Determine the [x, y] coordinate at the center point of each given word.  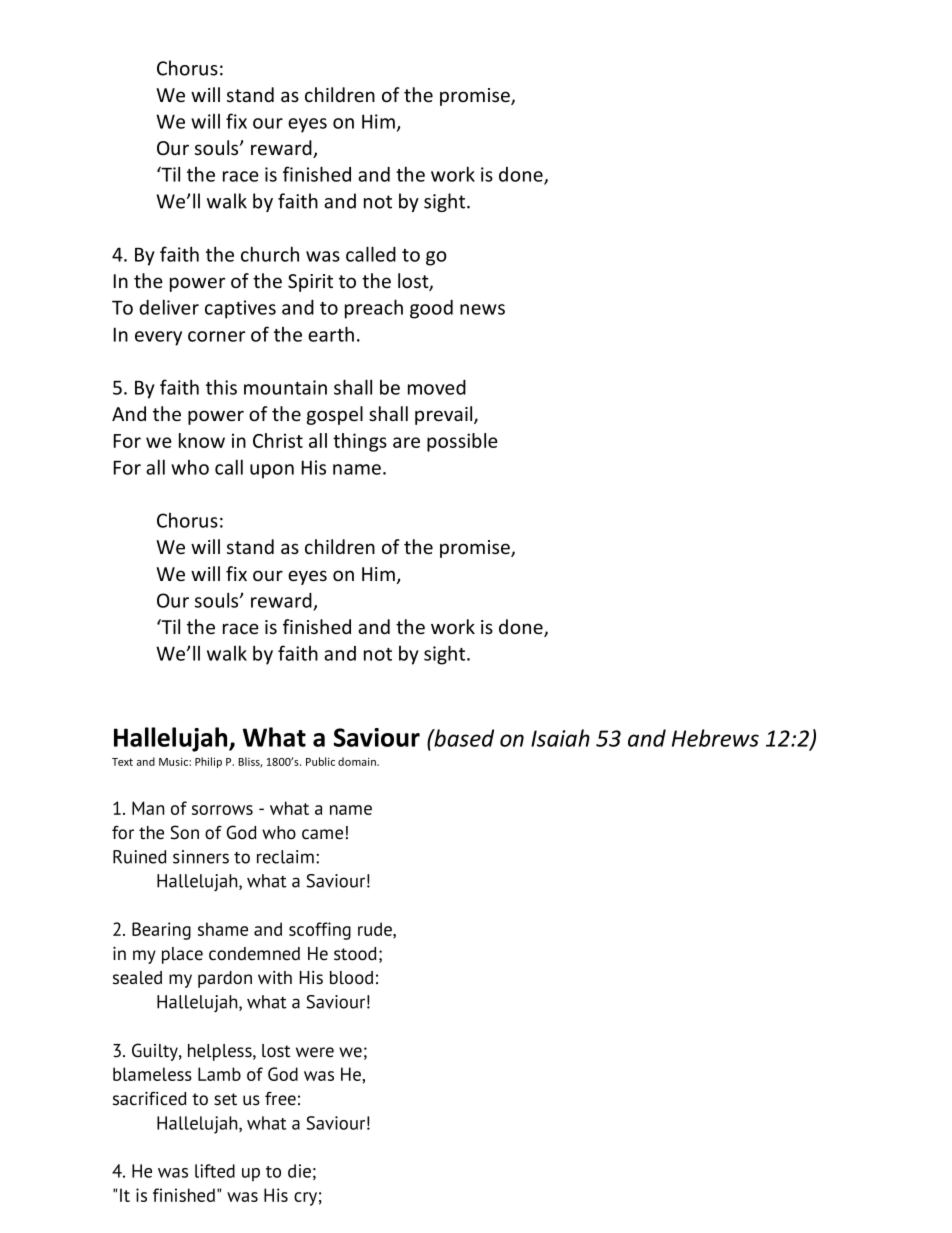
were [315, 1052]
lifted [215, 1171]
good [431, 309]
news [482, 309]
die [299, 1171]
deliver [169, 307]
